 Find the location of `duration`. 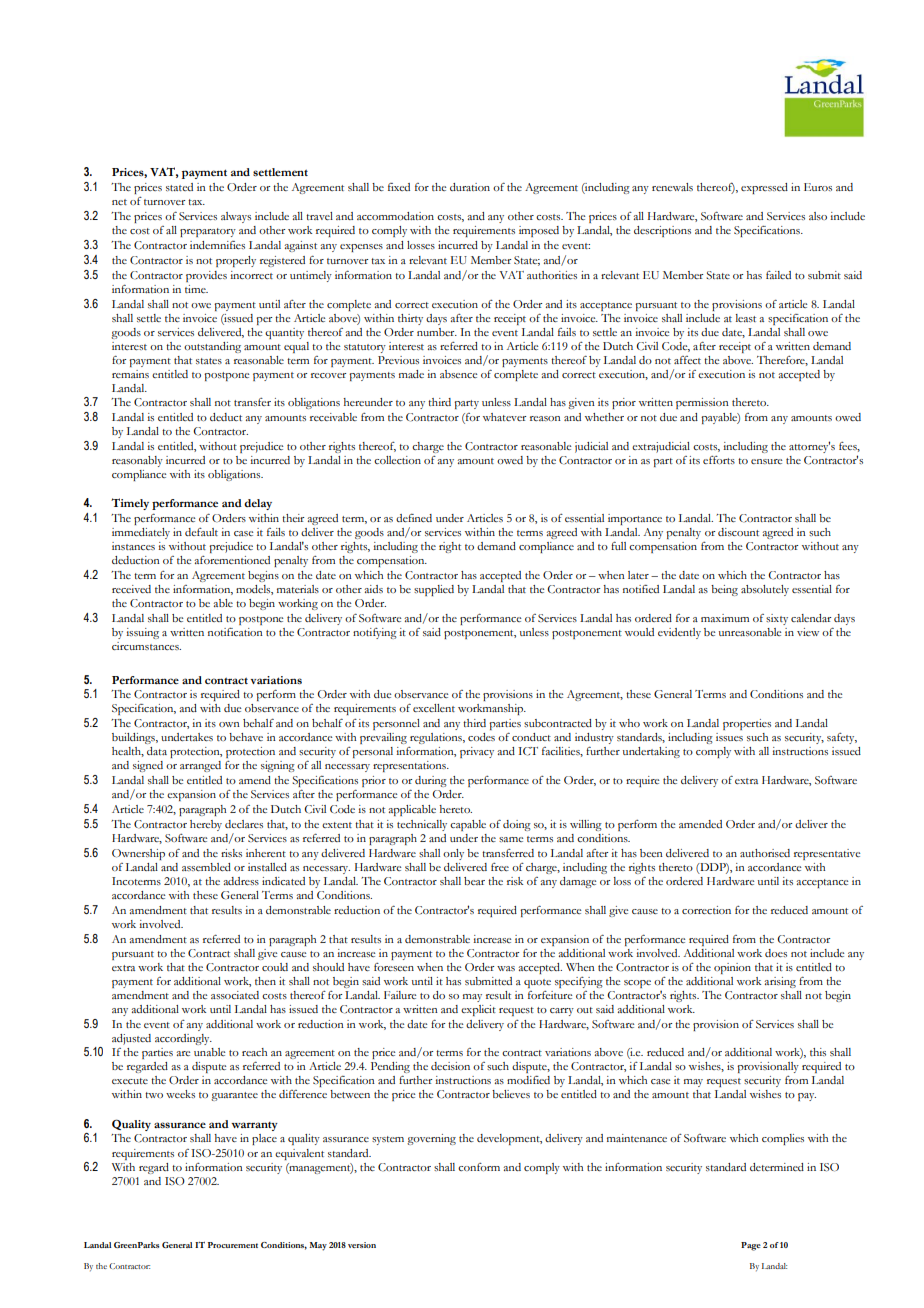

duration is located at coordinates (470, 187).
